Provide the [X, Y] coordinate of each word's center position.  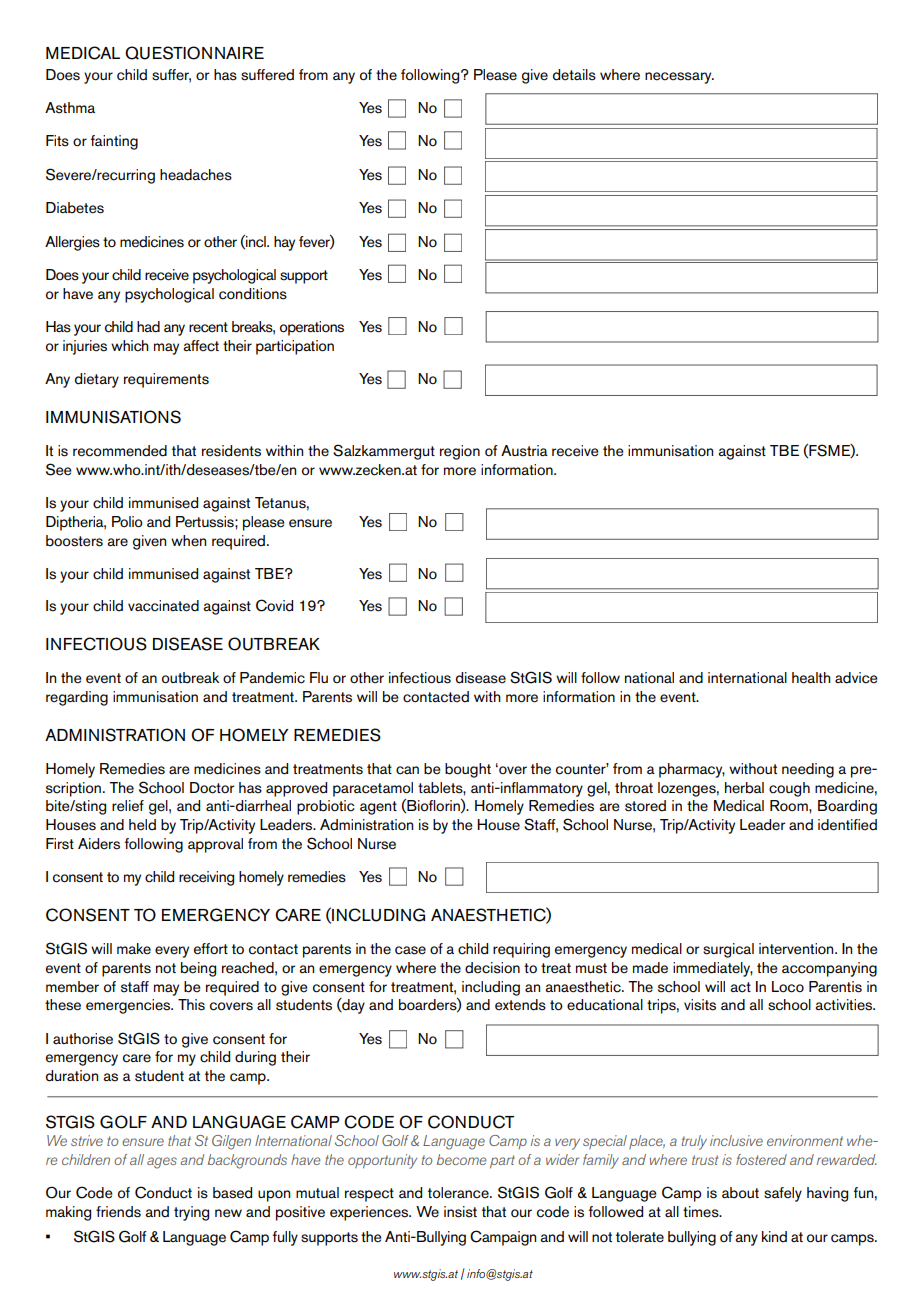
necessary [679, 78]
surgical [728, 950]
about [740, 1193]
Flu [319, 677]
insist [460, 1212]
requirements [166, 380]
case [410, 950]
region [460, 452]
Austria [524, 451]
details [574, 75]
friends [118, 1212]
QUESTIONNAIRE [194, 53]
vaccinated [163, 606]
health [811, 678]
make [134, 949]
